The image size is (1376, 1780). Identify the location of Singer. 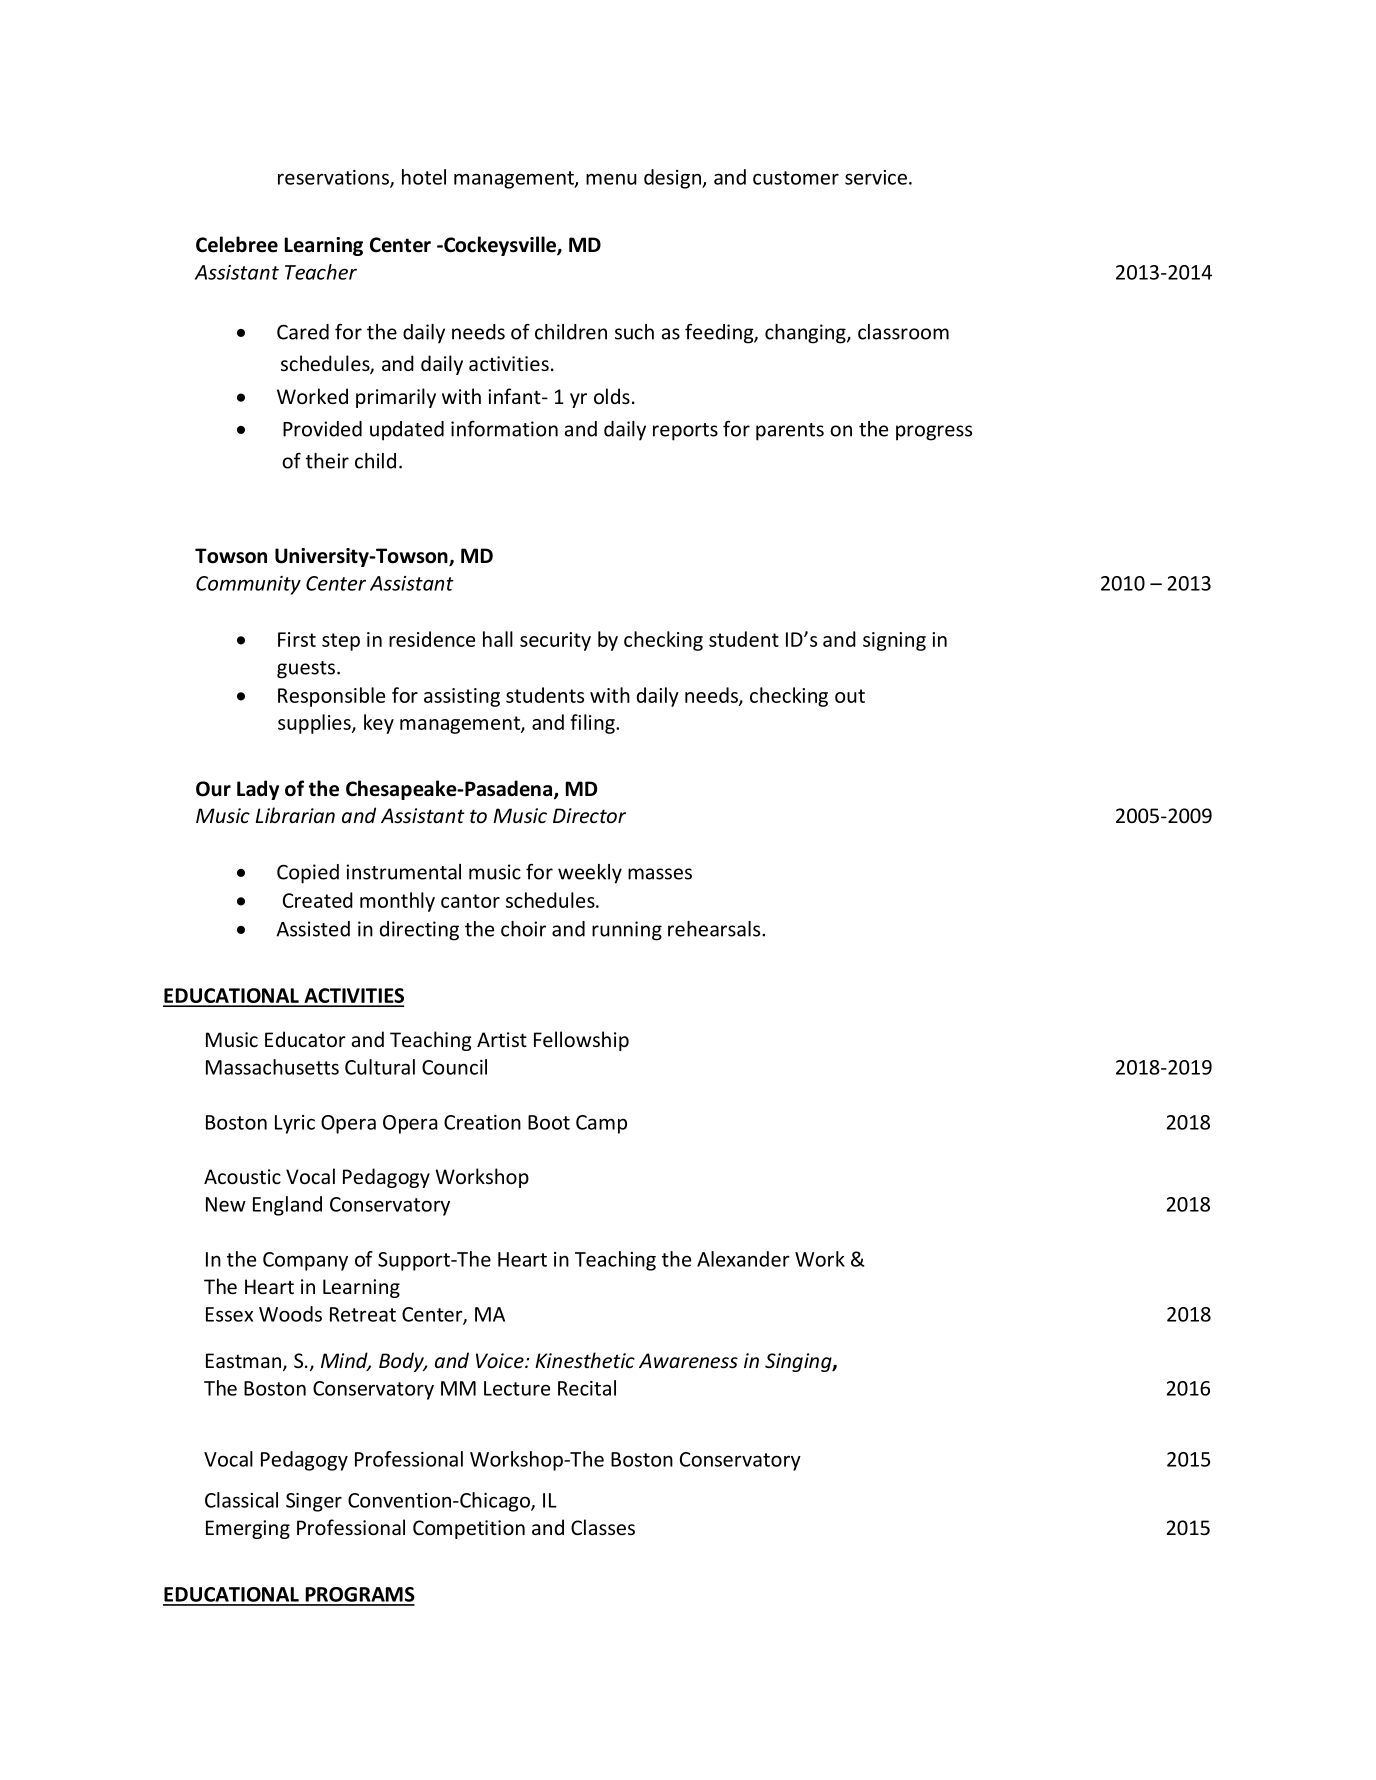
(314, 1502).
